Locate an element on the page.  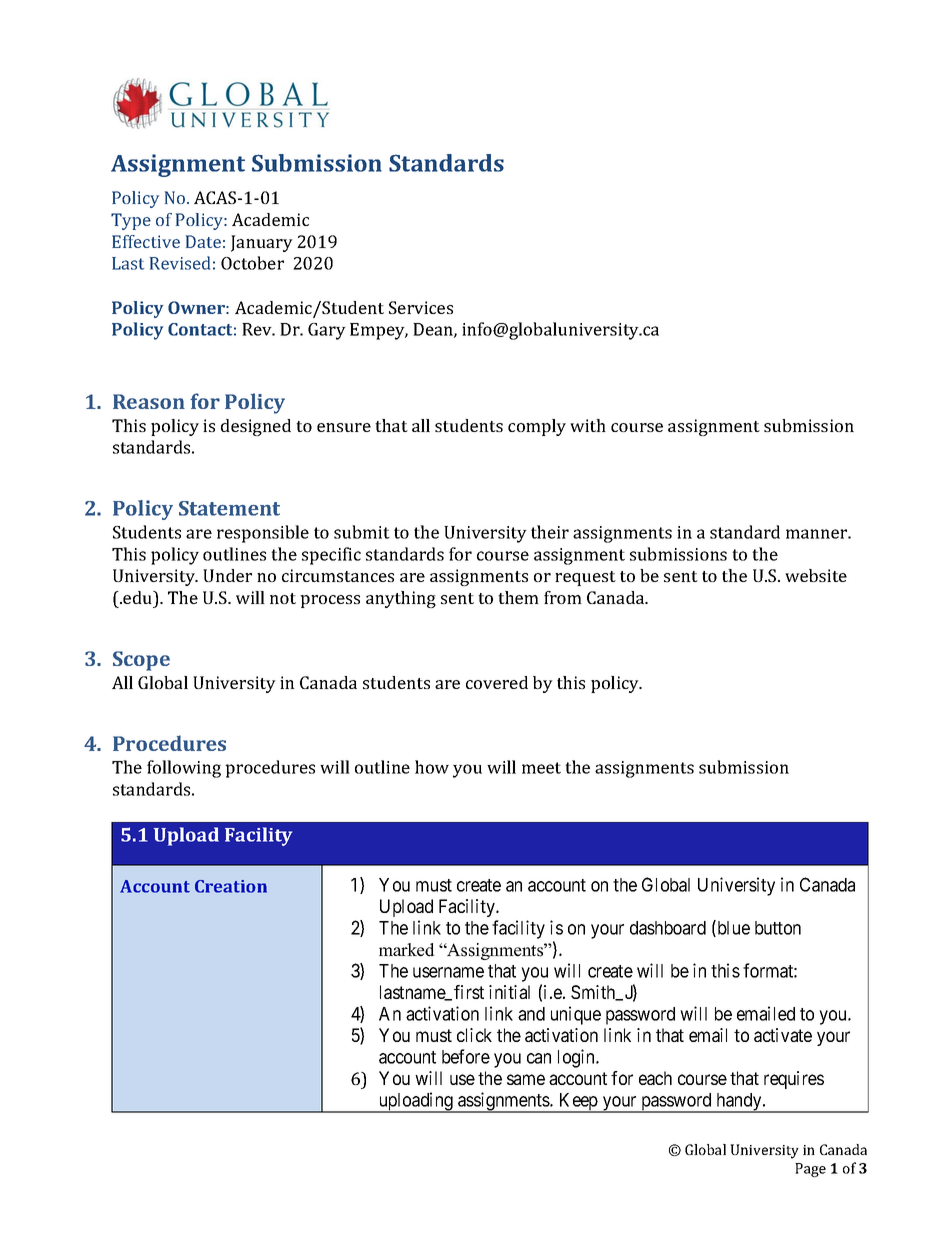
with is located at coordinates (588, 425).
